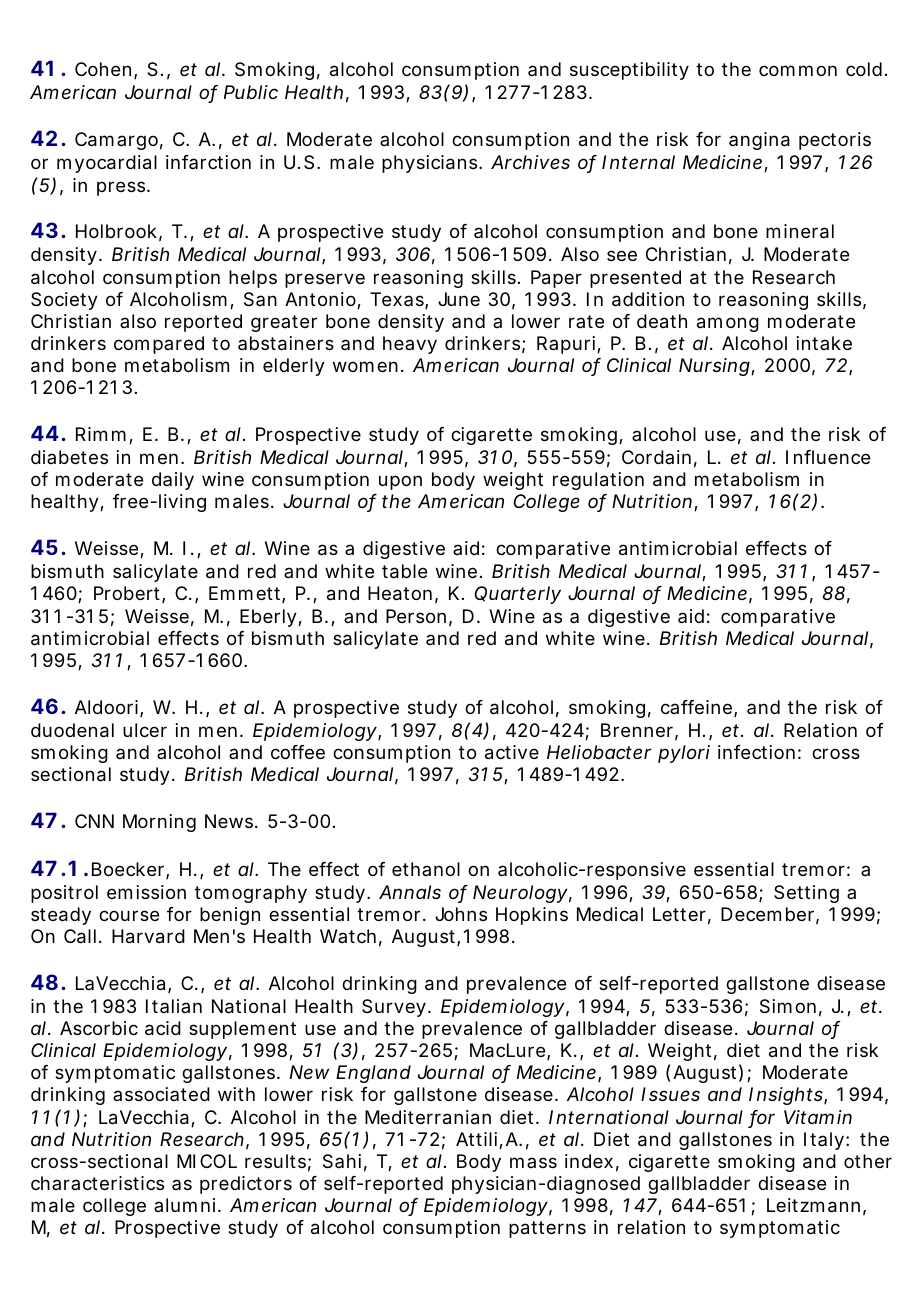 This screenshot has height=1308, width=924. Describe the element at coordinates (184, 1205) in the screenshot. I see `alumni` at that location.
